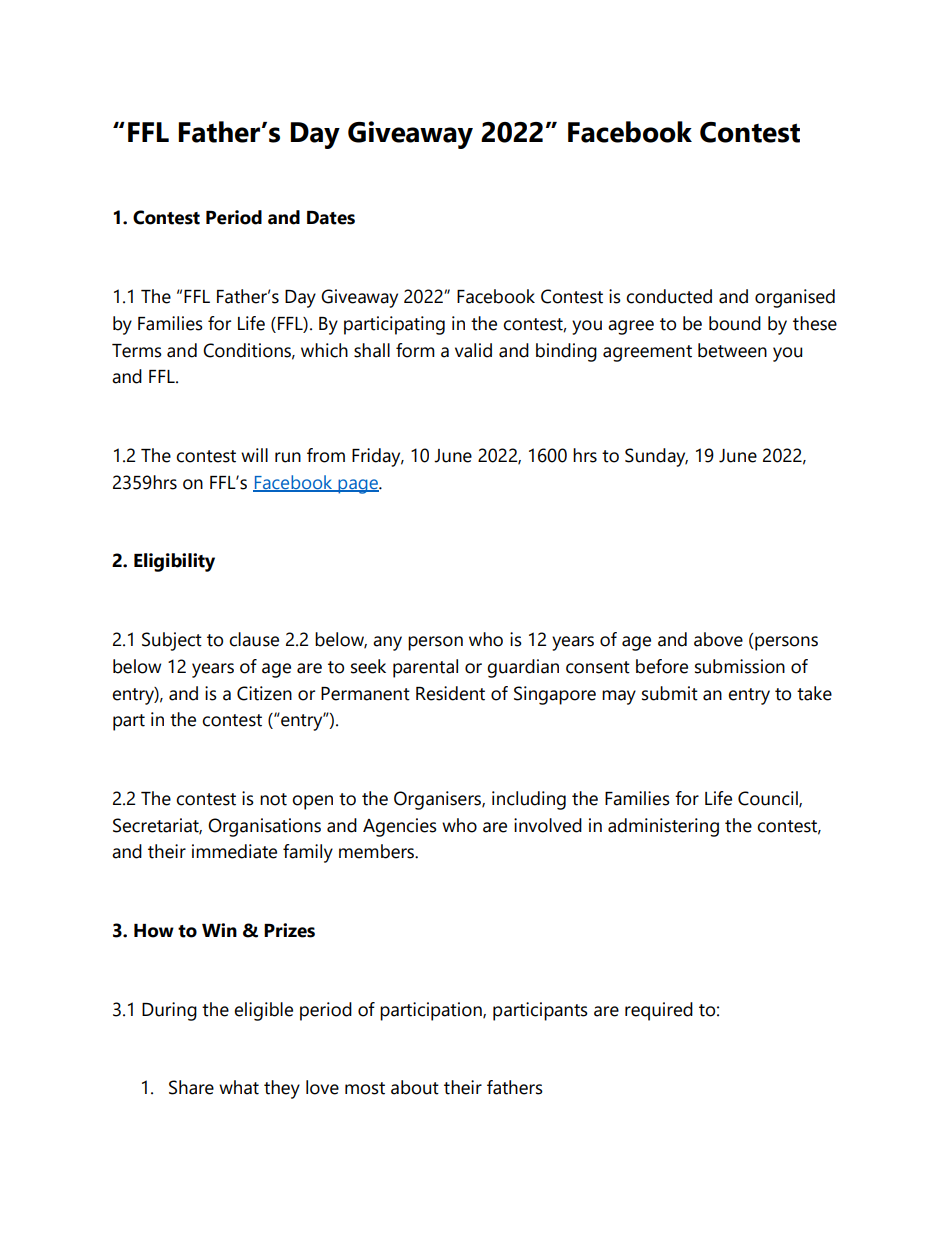 This screenshot has height=1233, width=952. What do you see at coordinates (239, 1087) in the screenshot?
I see `what` at bounding box center [239, 1087].
